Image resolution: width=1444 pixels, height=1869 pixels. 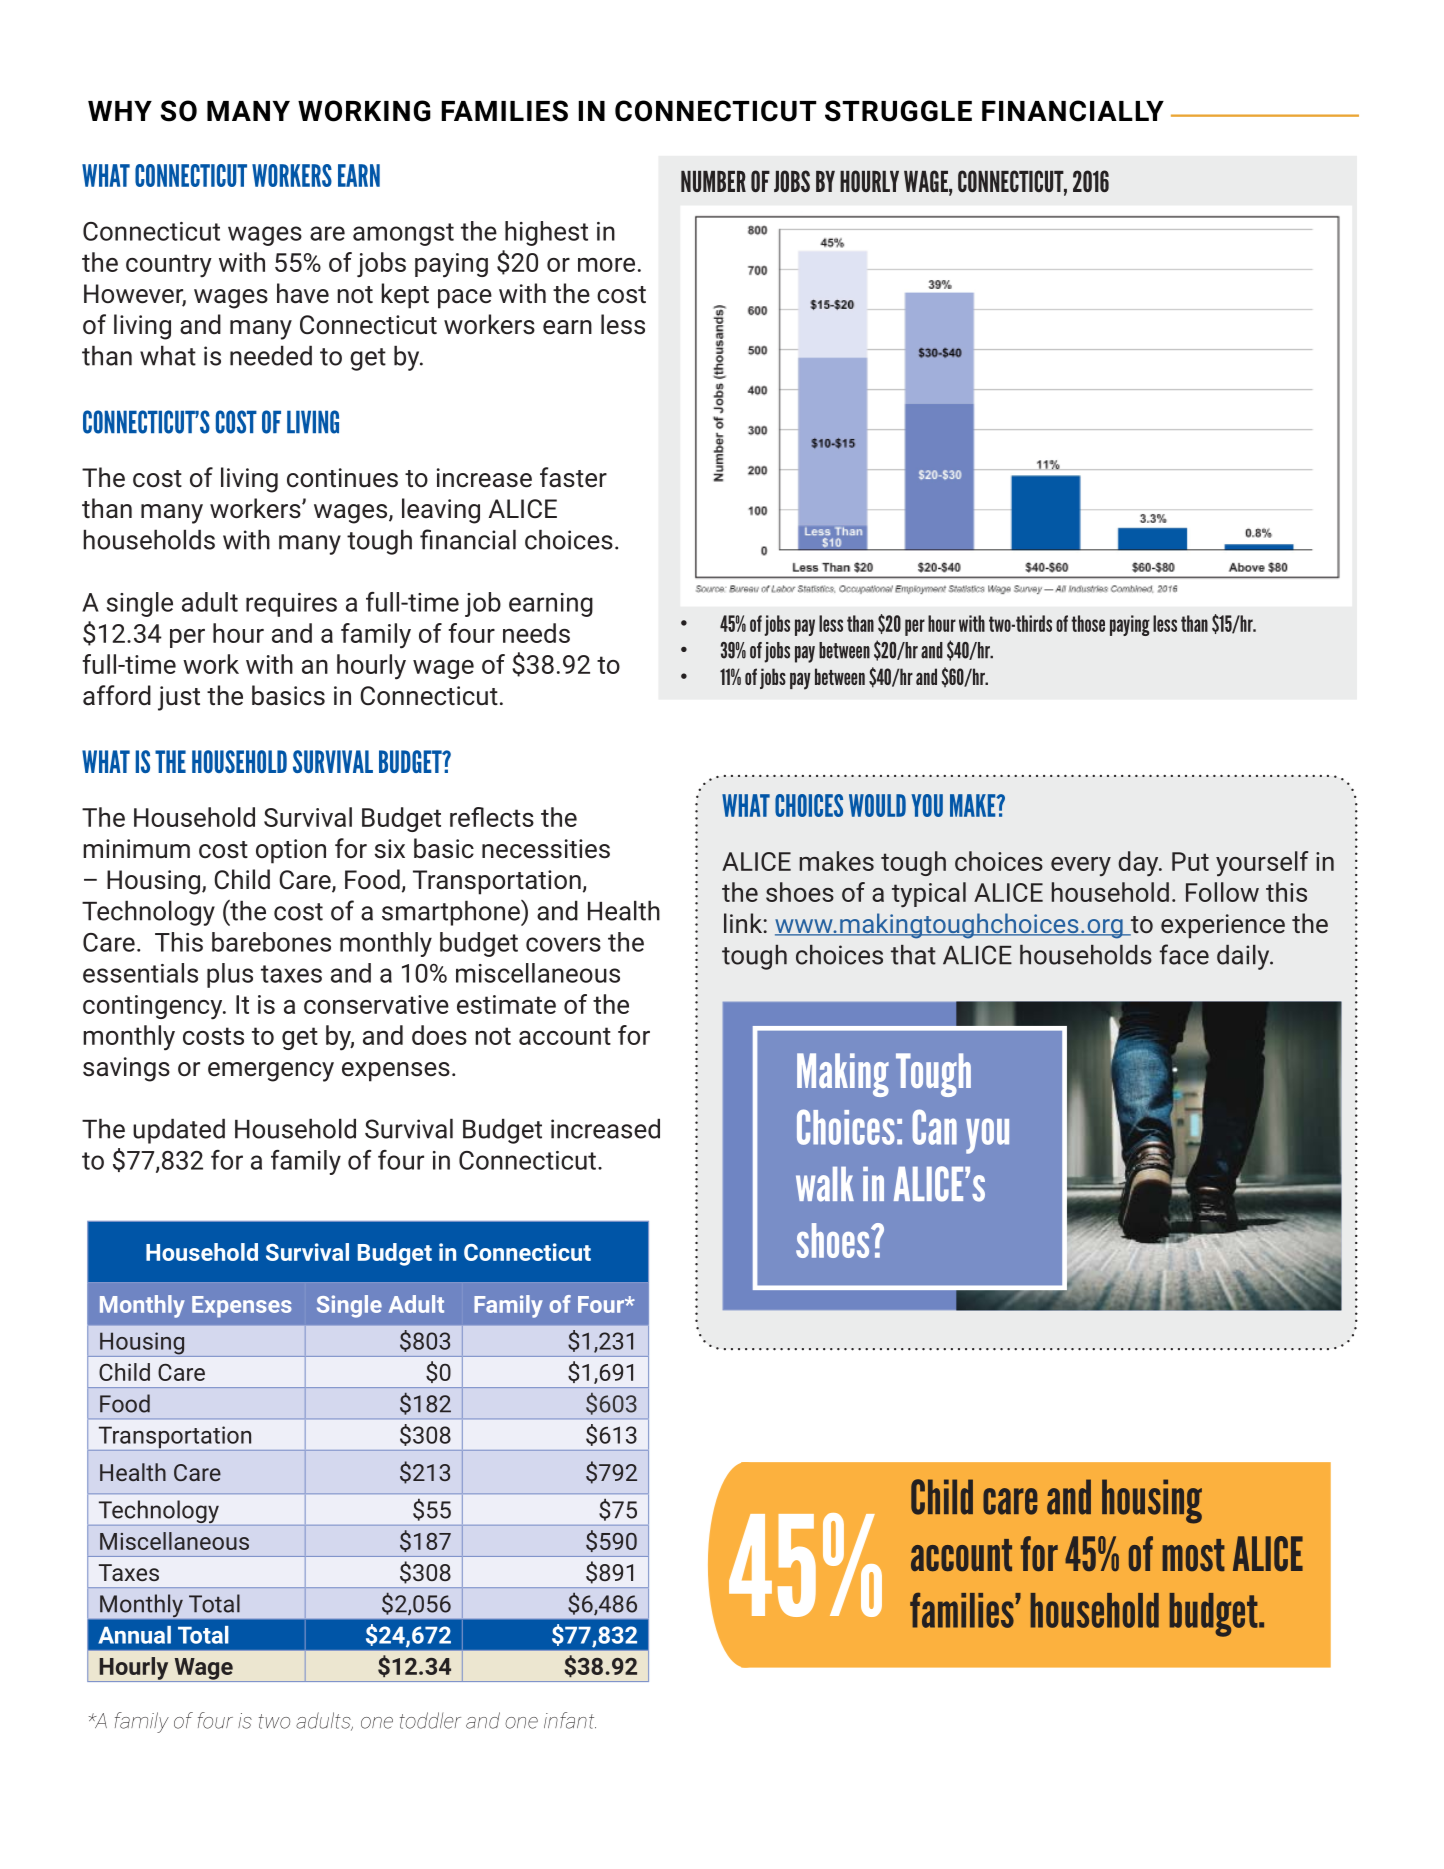 I want to click on those, so click(x=1088, y=623).
